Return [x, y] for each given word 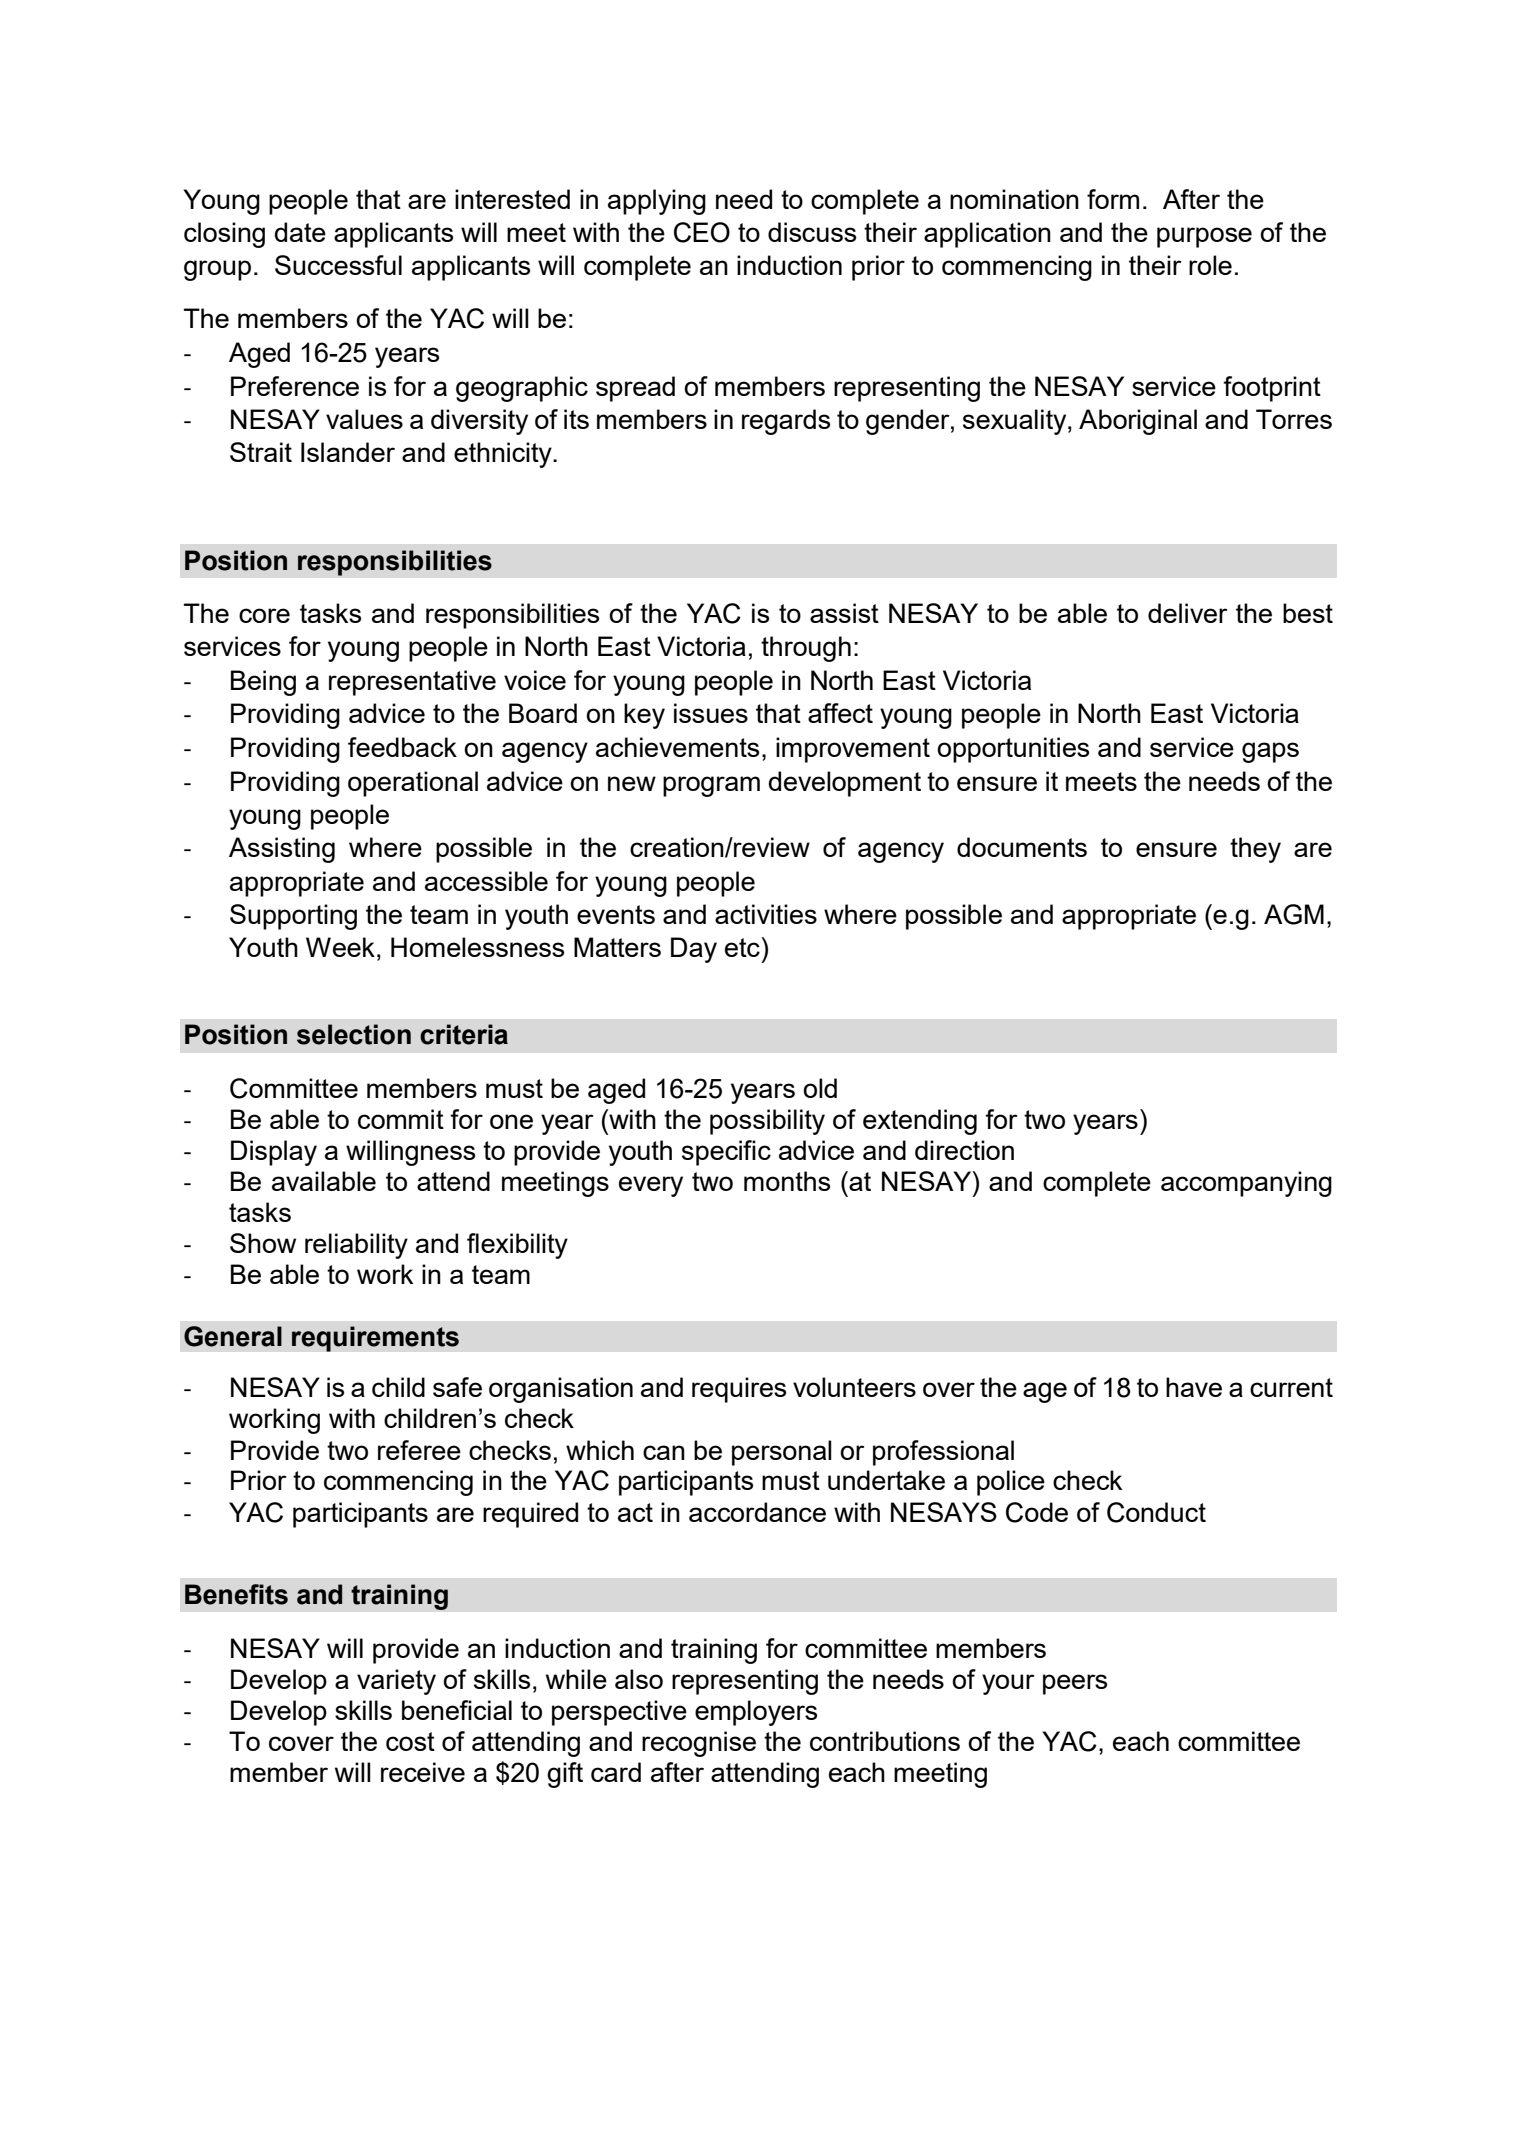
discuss [812, 232]
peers [1075, 1684]
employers [756, 1713]
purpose [1204, 237]
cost [410, 1741]
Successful [338, 265]
